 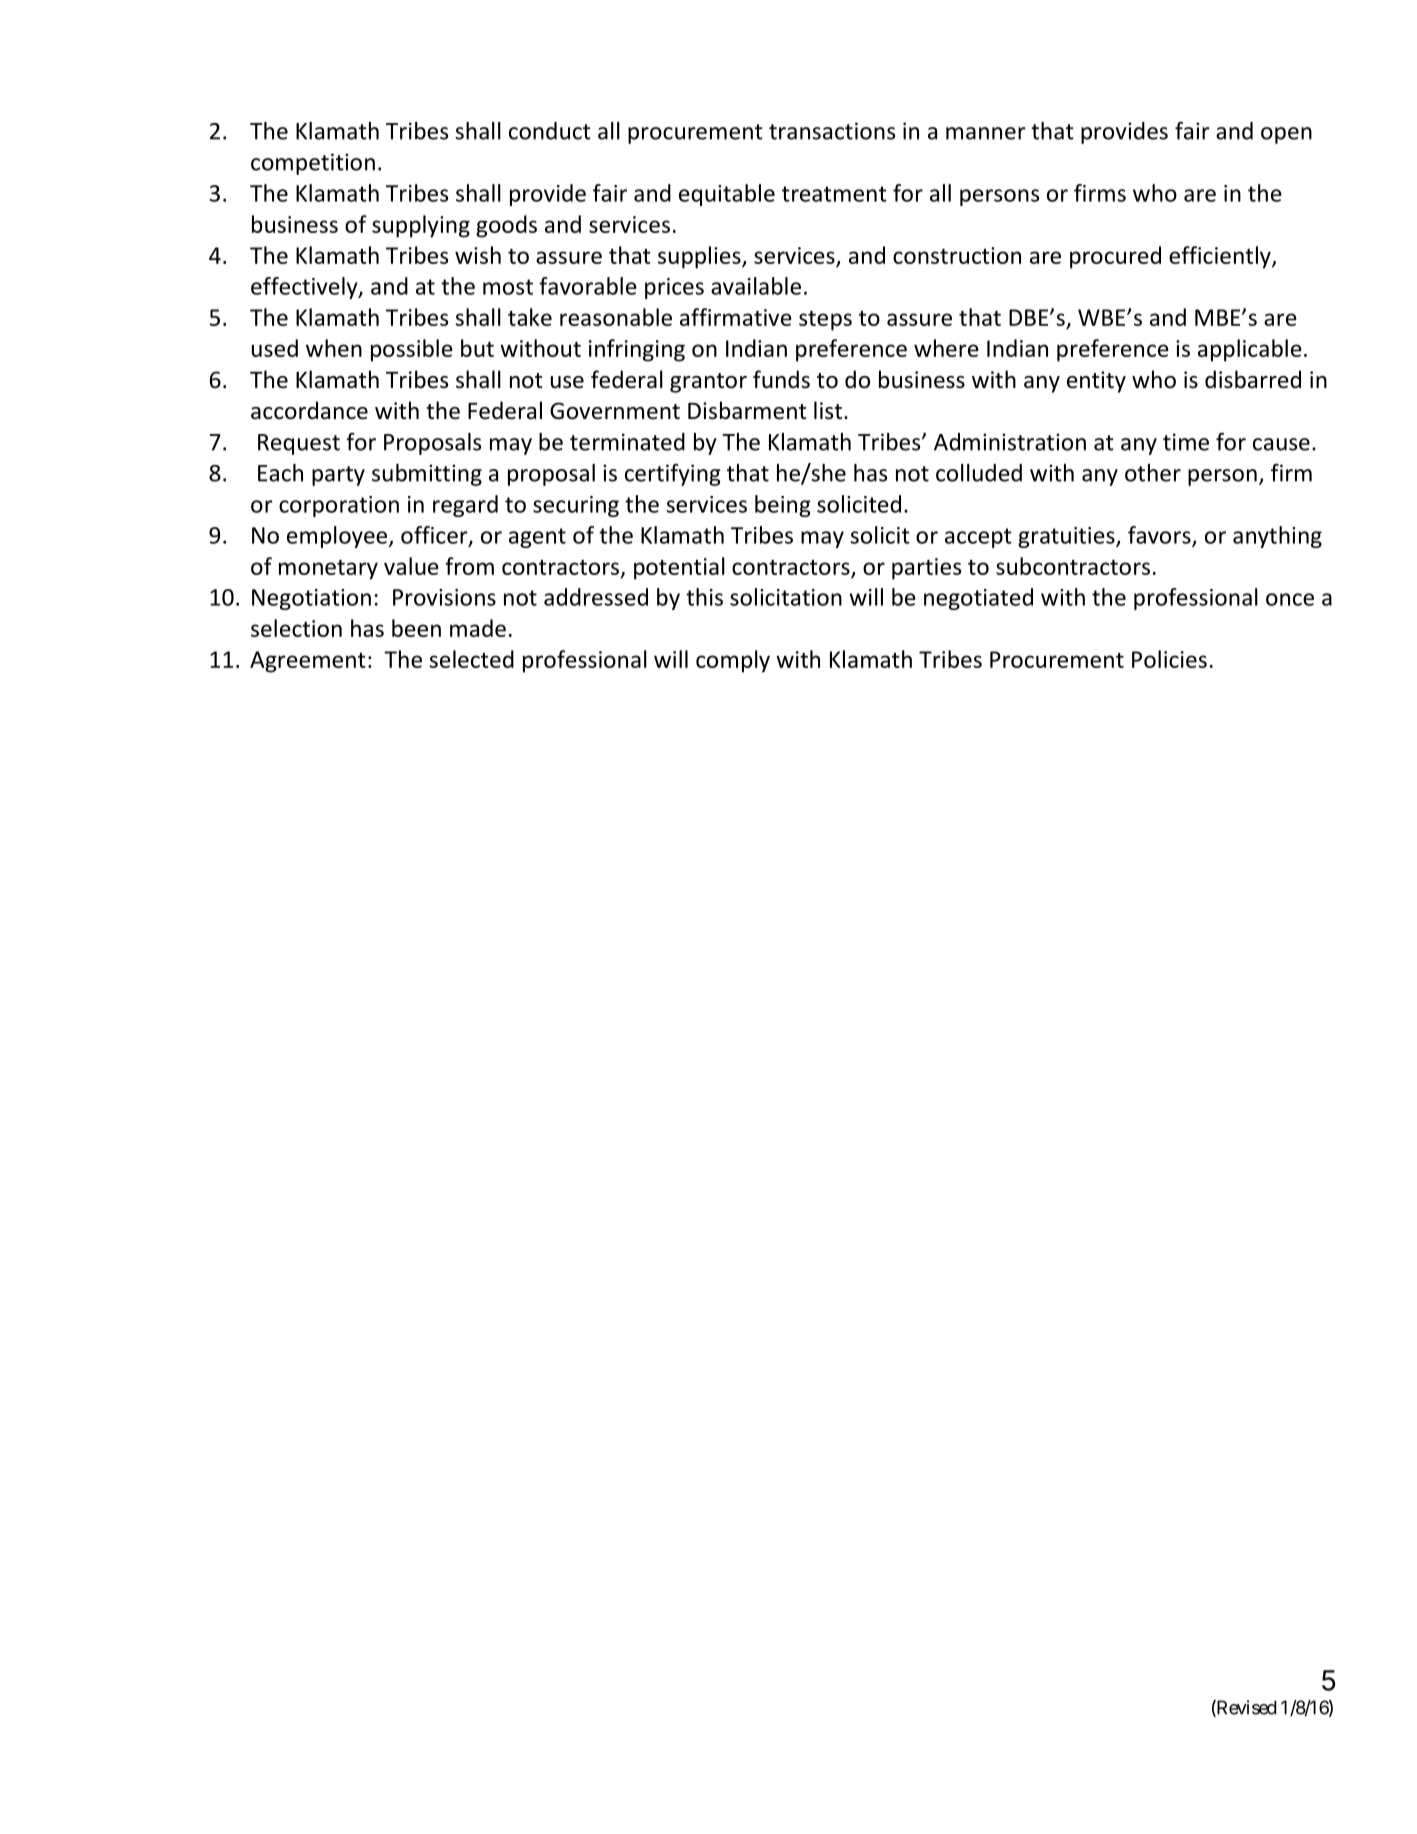 What do you see at coordinates (309, 410) in the screenshot?
I see `accordance` at bounding box center [309, 410].
